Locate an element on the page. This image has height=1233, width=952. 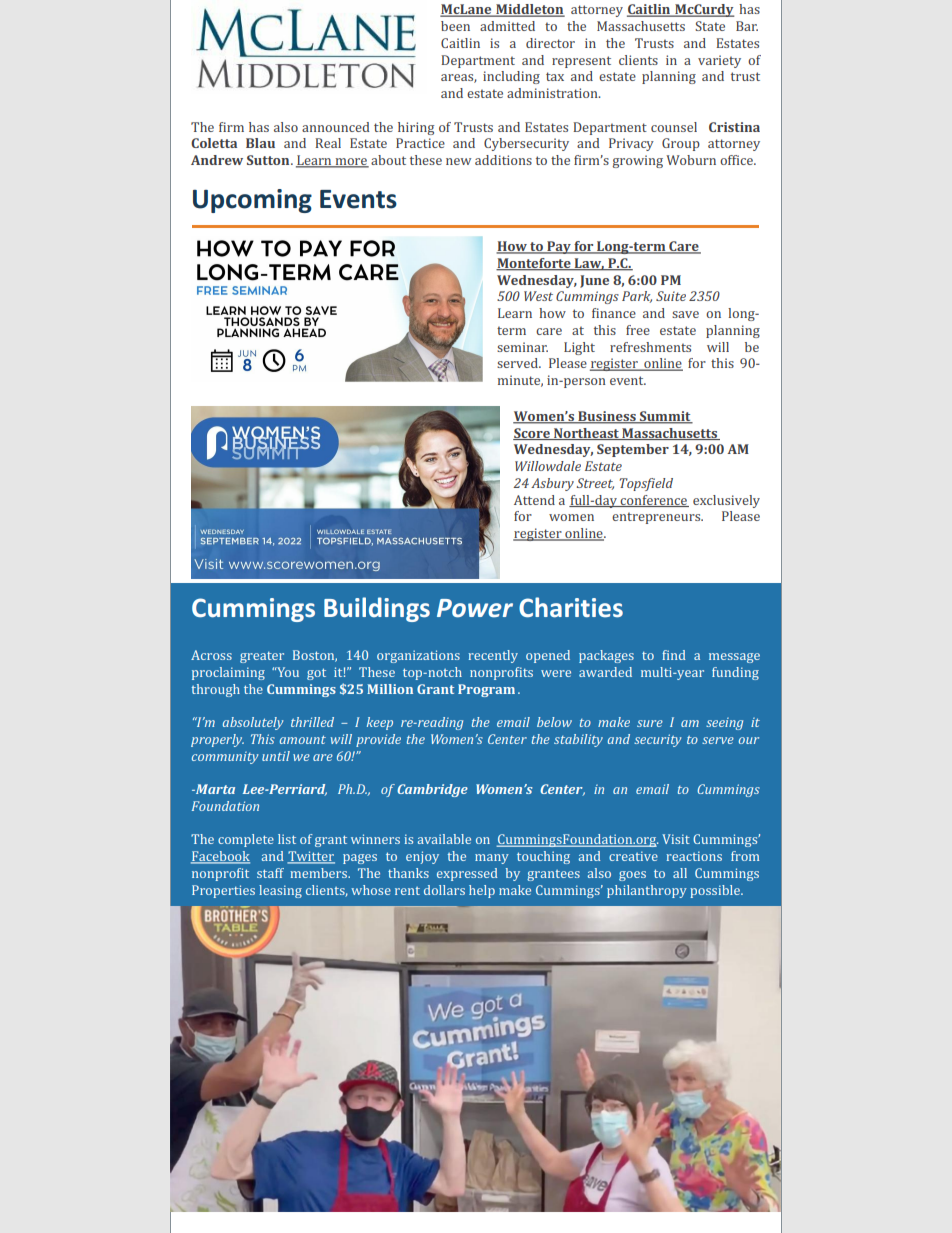
Pay is located at coordinates (559, 247).
